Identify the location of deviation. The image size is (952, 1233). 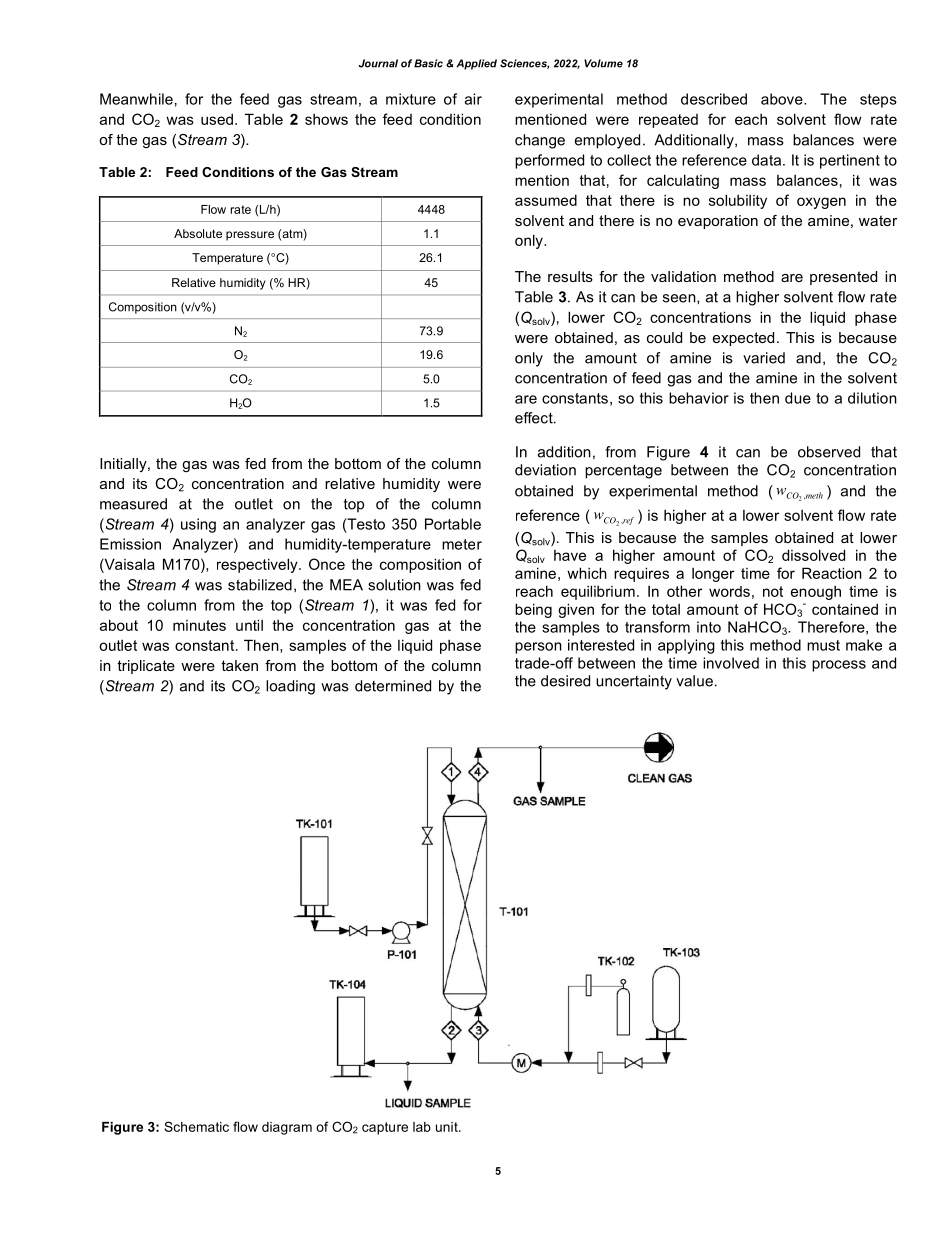
(545, 470).
